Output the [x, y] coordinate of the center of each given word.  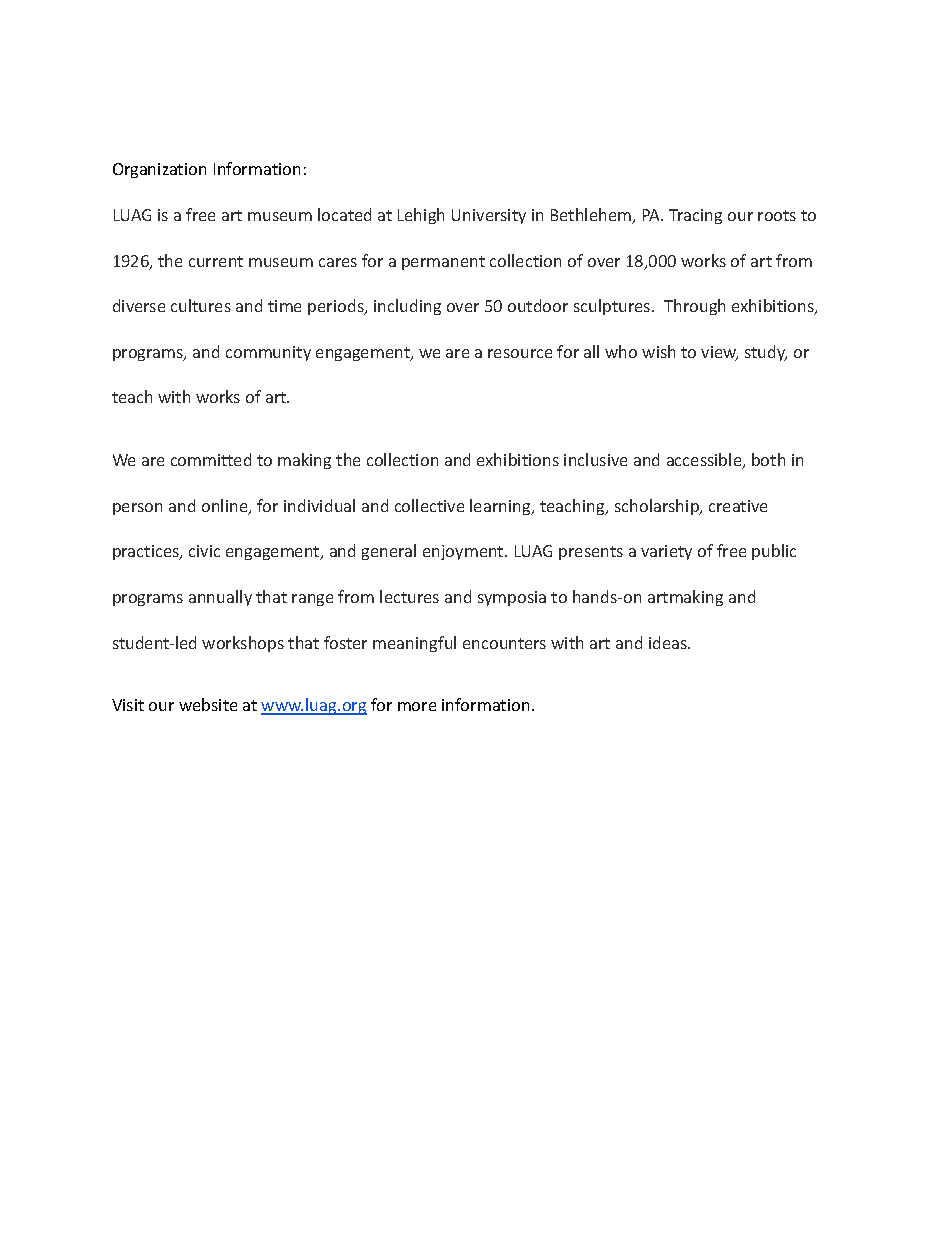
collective [429, 505]
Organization [159, 170]
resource [520, 353]
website [208, 704]
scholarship [658, 507]
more [417, 706]
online [226, 507]
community [268, 353]
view [719, 353]
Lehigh [421, 216]
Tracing [695, 216]
